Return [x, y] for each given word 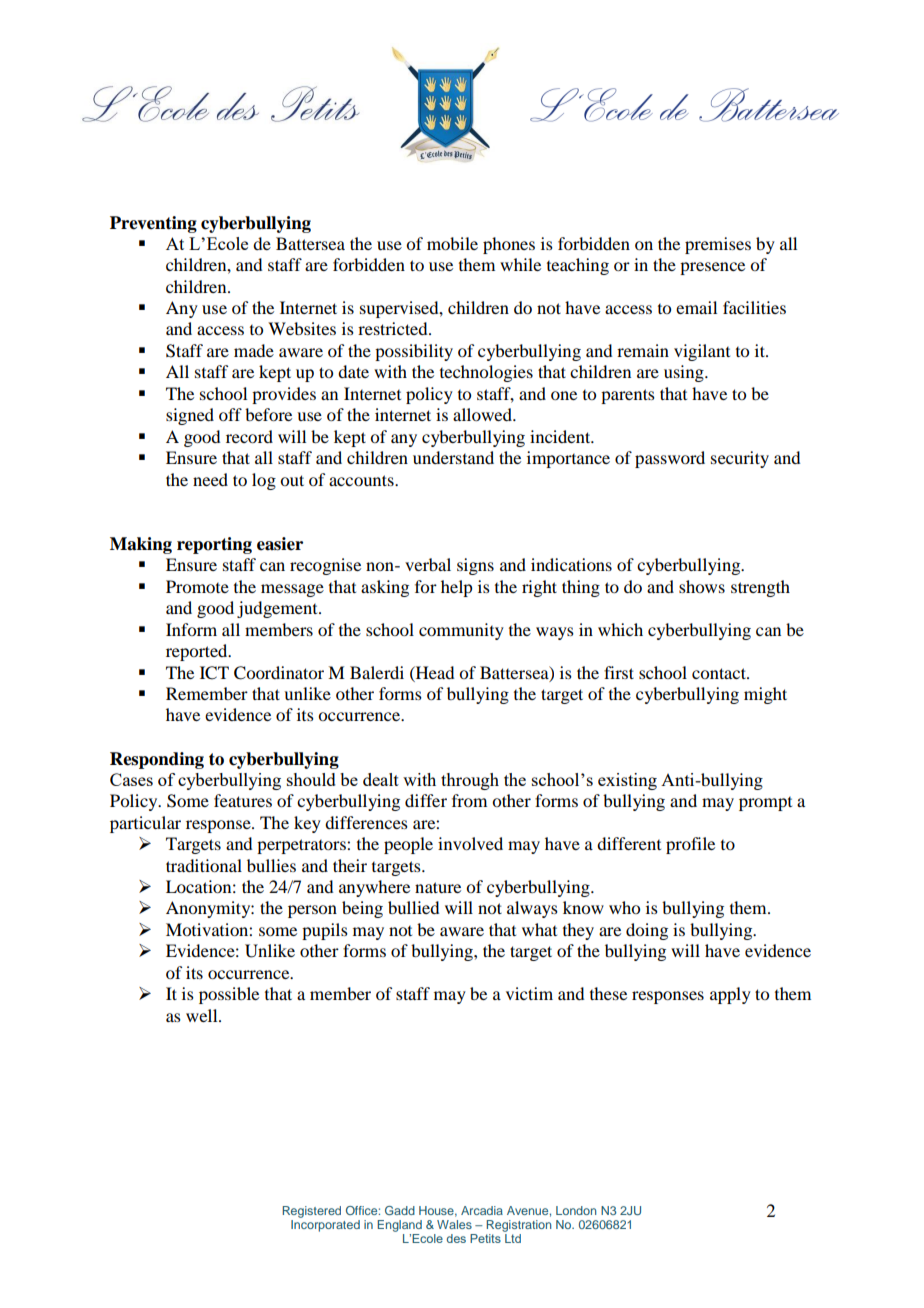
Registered [311, 1212]
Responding [157, 760]
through [470, 781]
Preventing [153, 224]
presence [712, 268]
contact [720, 673]
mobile [452, 243]
